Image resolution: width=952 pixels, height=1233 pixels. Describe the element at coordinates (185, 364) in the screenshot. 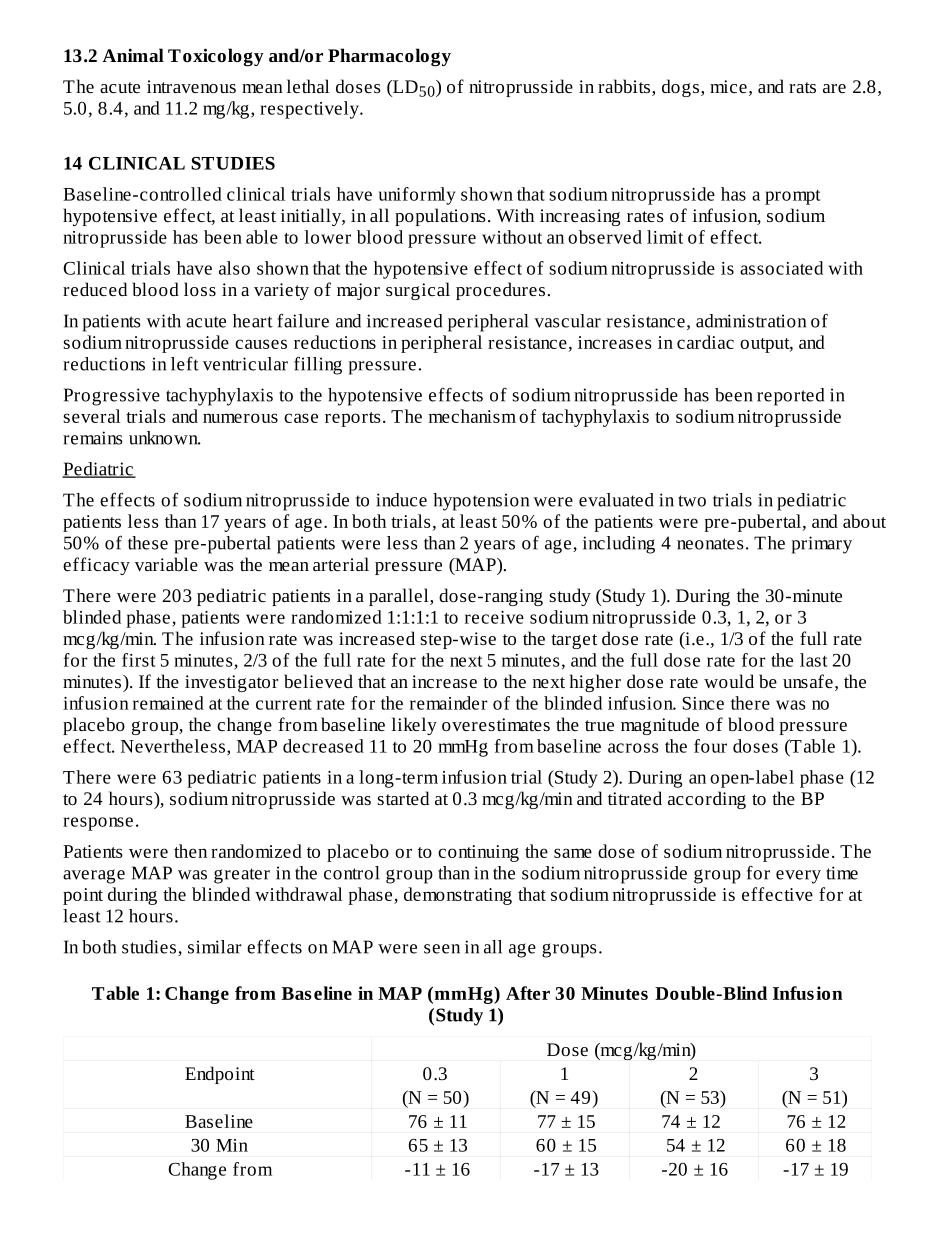

I see `left` at that location.
